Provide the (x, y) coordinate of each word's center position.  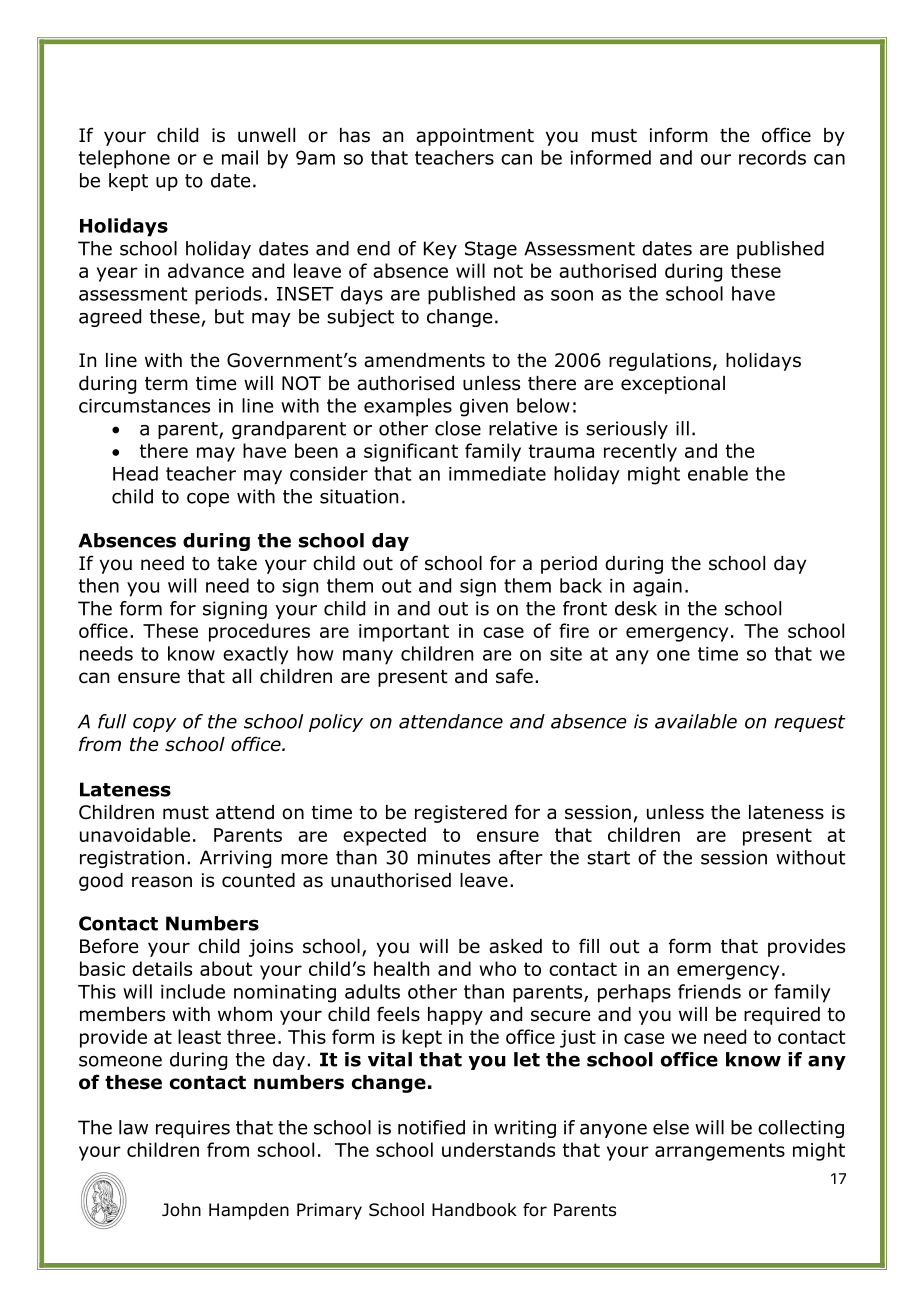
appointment (475, 137)
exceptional (673, 385)
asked (515, 946)
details (162, 968)
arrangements (720, 1152)
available (696, 721)
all (241, 676)
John (181, 1210)
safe (514, 676)
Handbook (474, 1210)
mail (240, 157)
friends (709, 991)
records (772, 157)
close (458, 428)
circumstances (144, 406)
